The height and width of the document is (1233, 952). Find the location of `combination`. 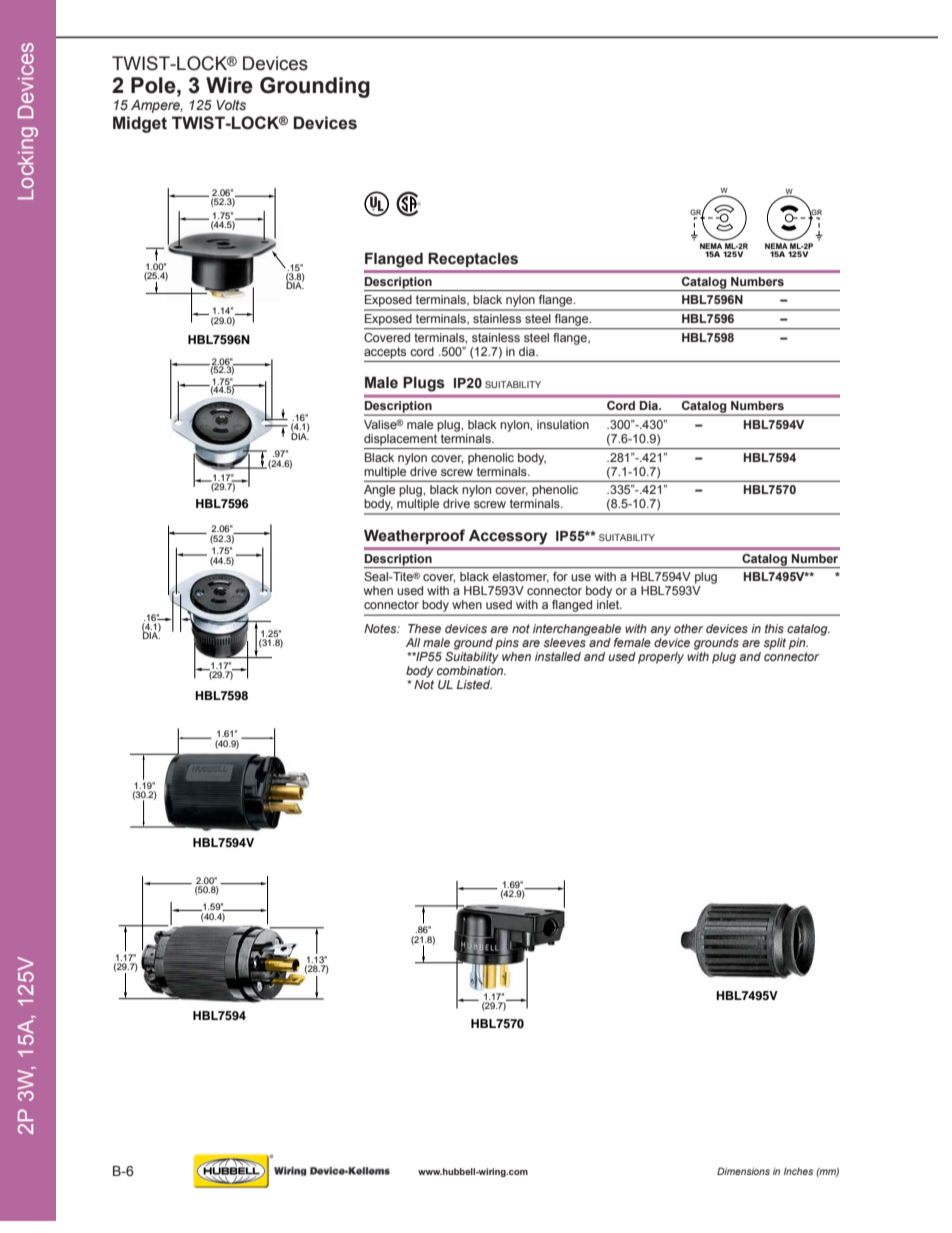

combination is located at coordinates (471, 669).
